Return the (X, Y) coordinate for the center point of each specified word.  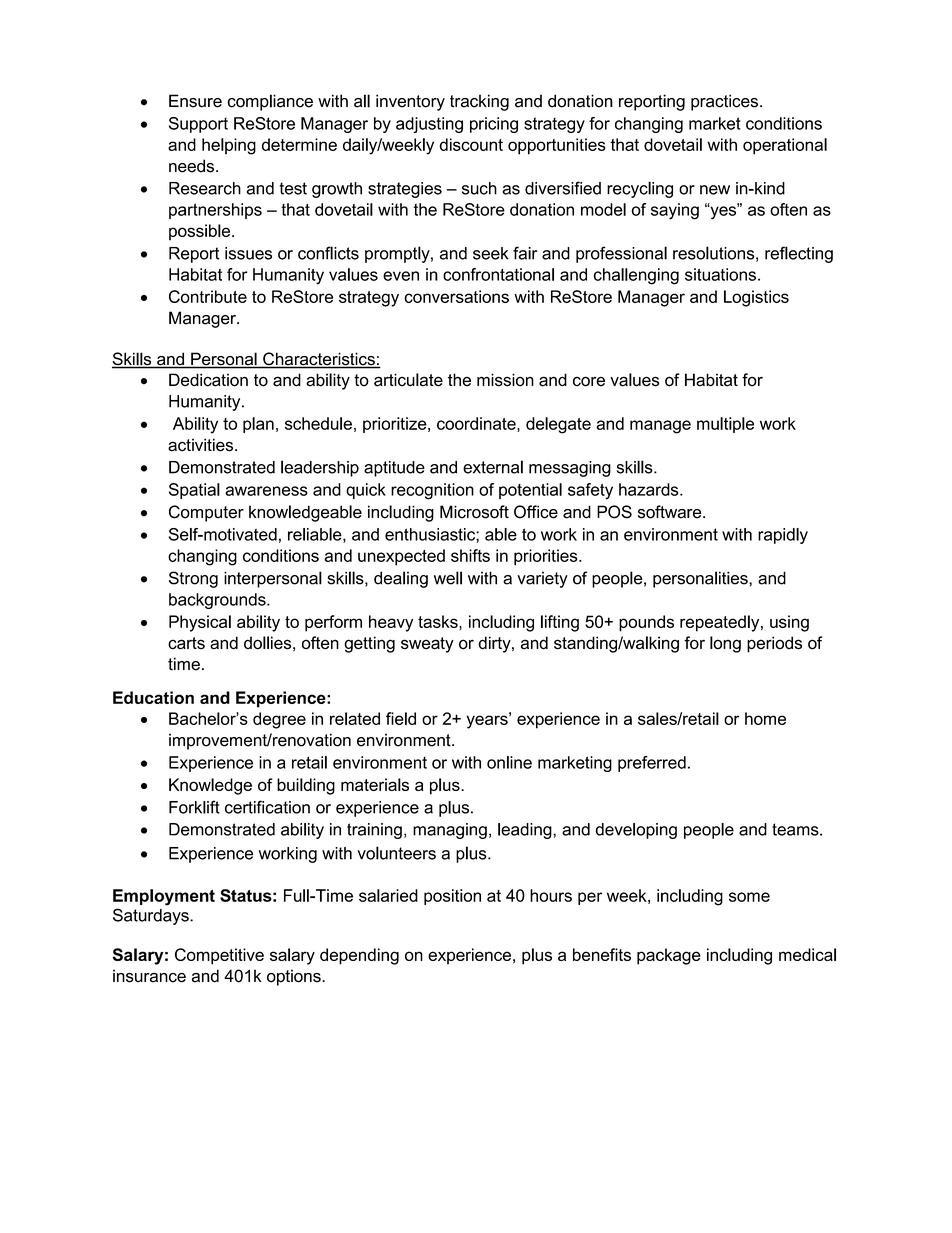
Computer (206, 513)
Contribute (208, 296)
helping (229, 146)
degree (279, 720)
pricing (494, 125)
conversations (456, 296)
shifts (470, 555)
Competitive (219, 956)
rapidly (783, 536)
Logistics (756, 298)
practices (724, 102)
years (488, 721)
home (765, 718)
